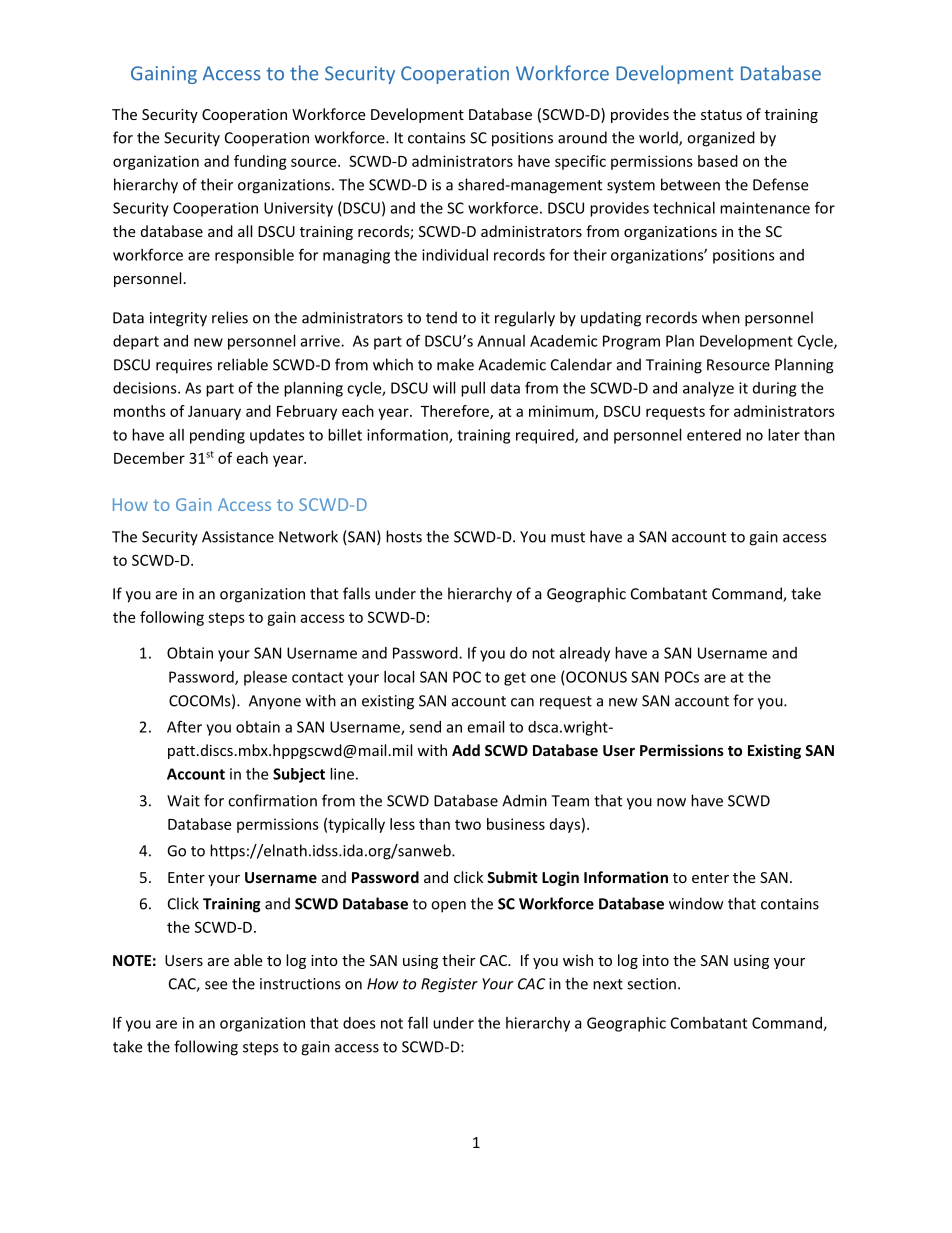 The width and height of the image is (952, 1233). I want to click on around, so click(582, 137).
